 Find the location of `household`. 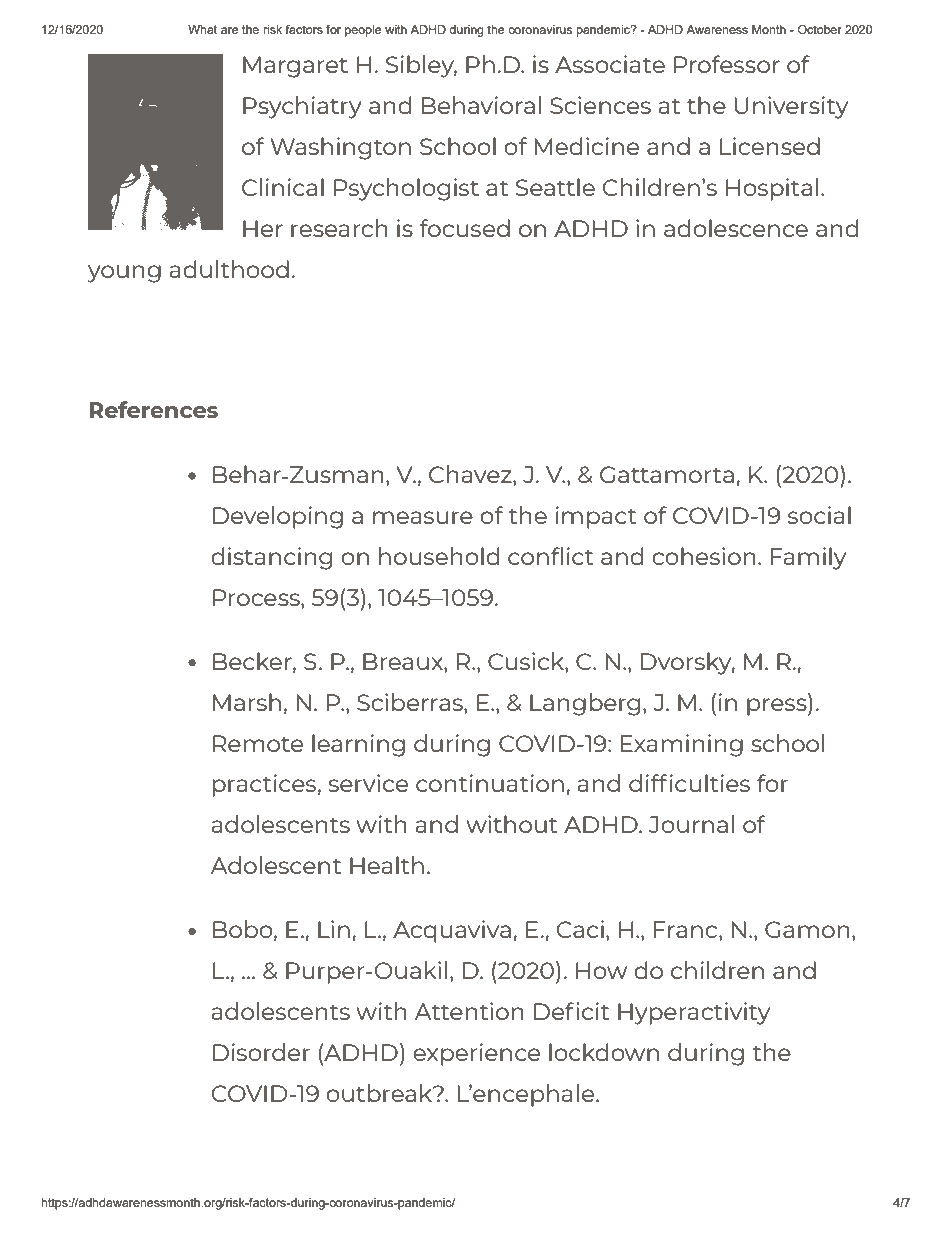

household is located at coordinates (439, 556).
